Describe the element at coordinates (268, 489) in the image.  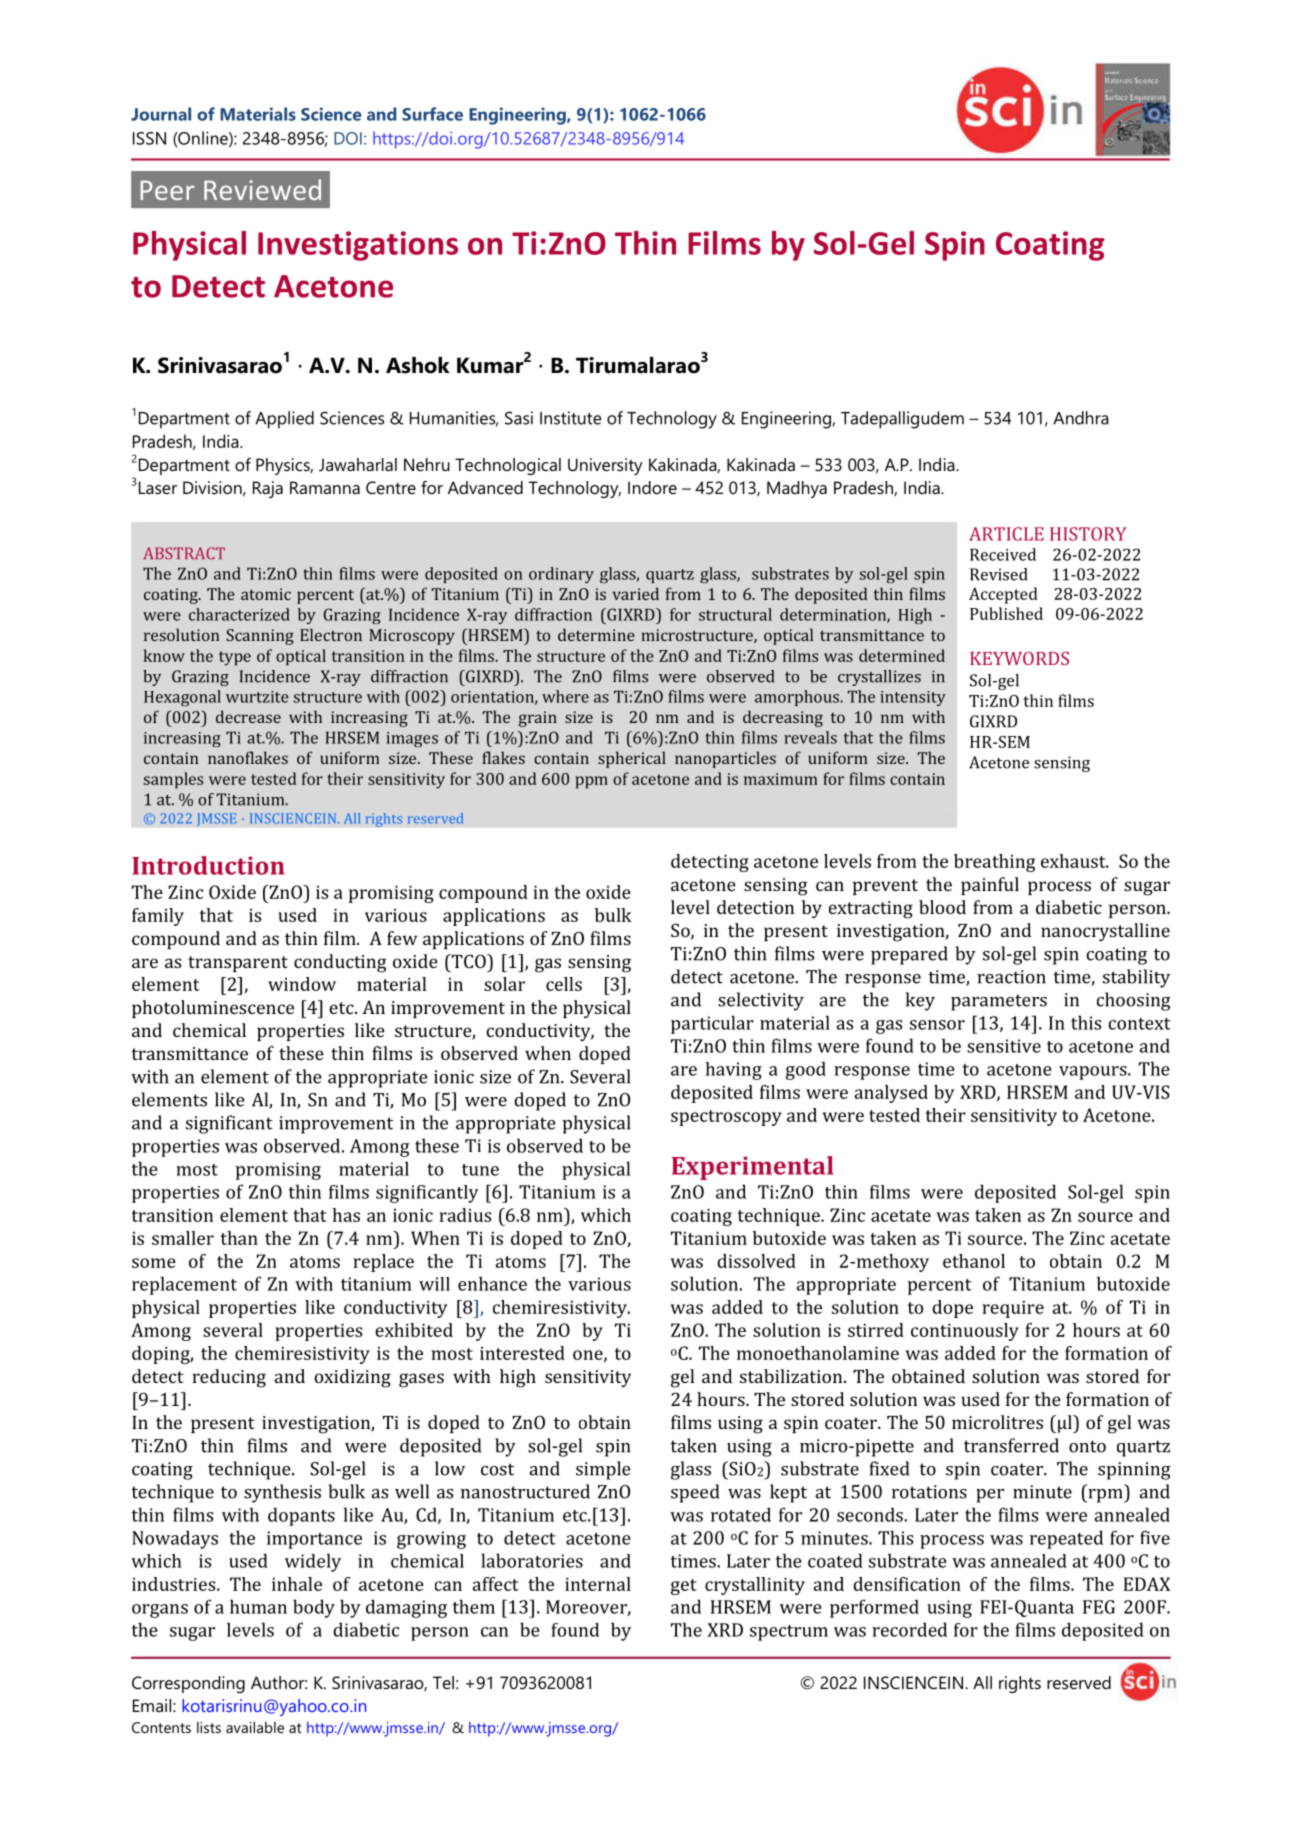
I see `Raja` at that location.
